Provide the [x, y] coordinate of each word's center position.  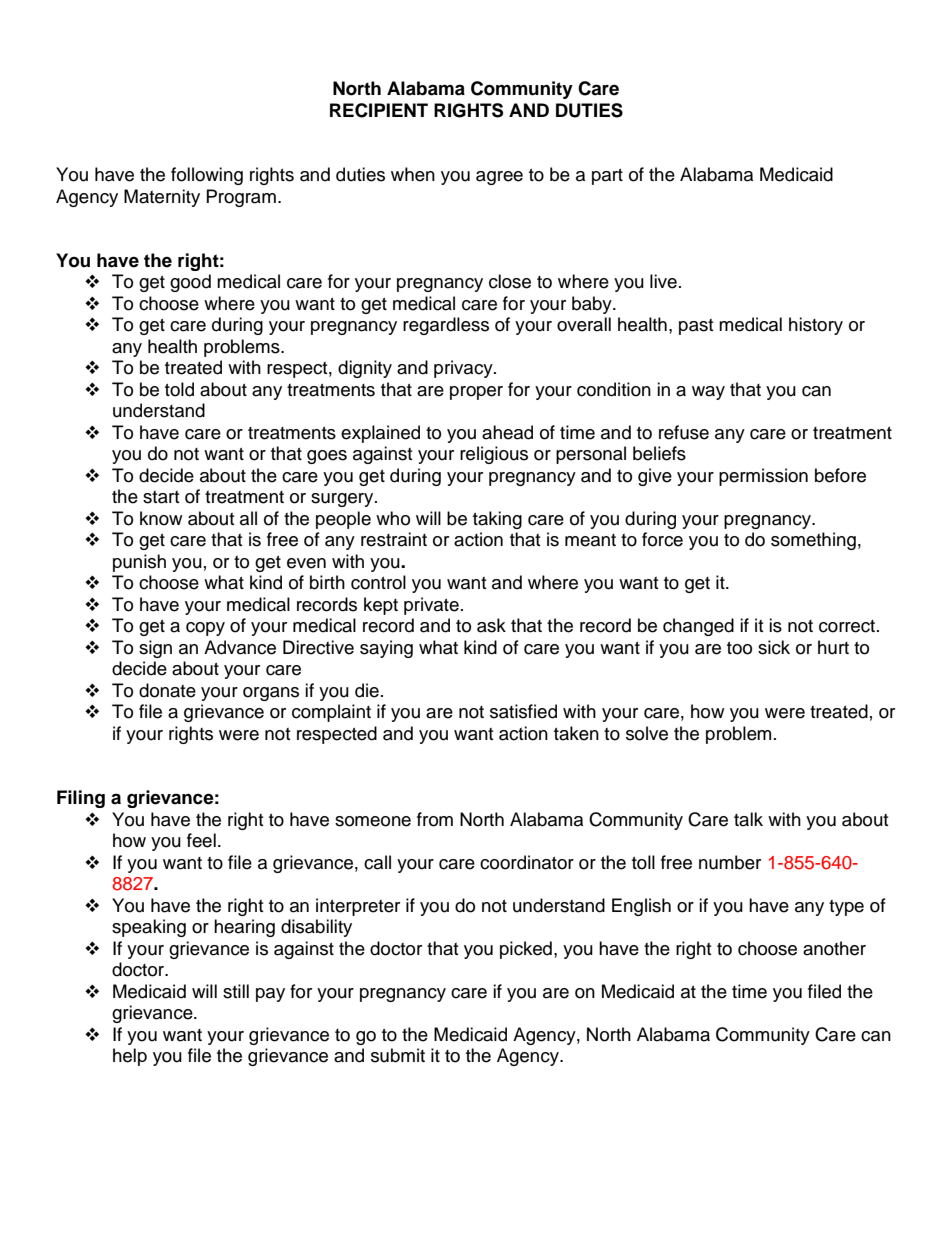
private [431, 606]
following [207, 176]
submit [398, 1055]
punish [139, 563]
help [130, 1057]
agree [499, 178]
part [607, 177]
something [813, 541]
